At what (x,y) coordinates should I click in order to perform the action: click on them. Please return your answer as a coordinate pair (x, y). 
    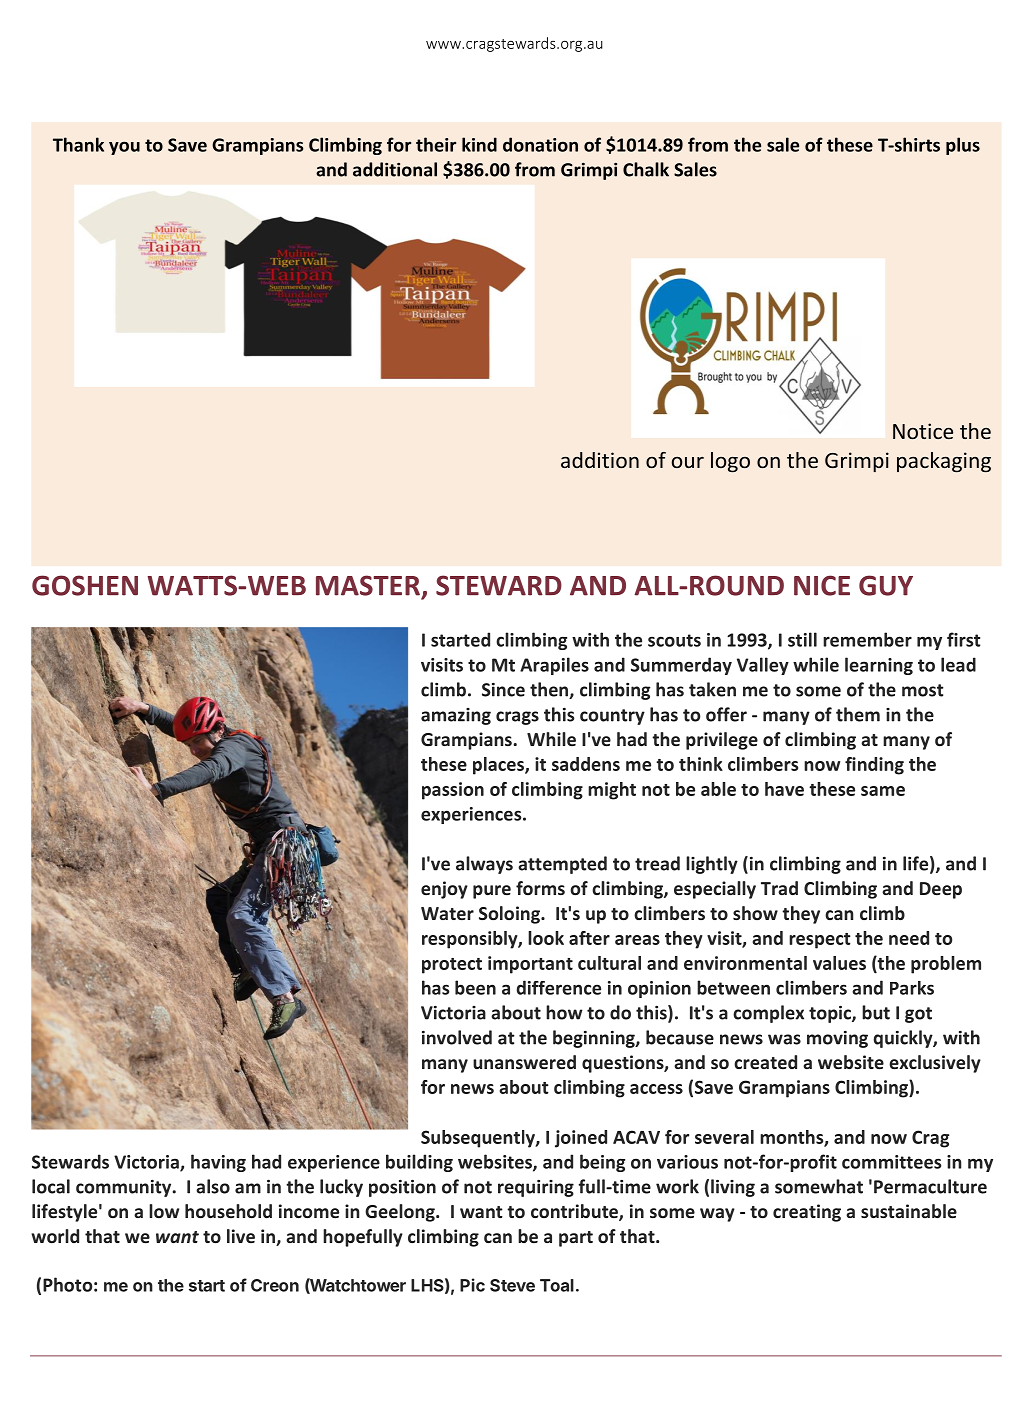
    Looking at the image, I should click on (858, 714).
